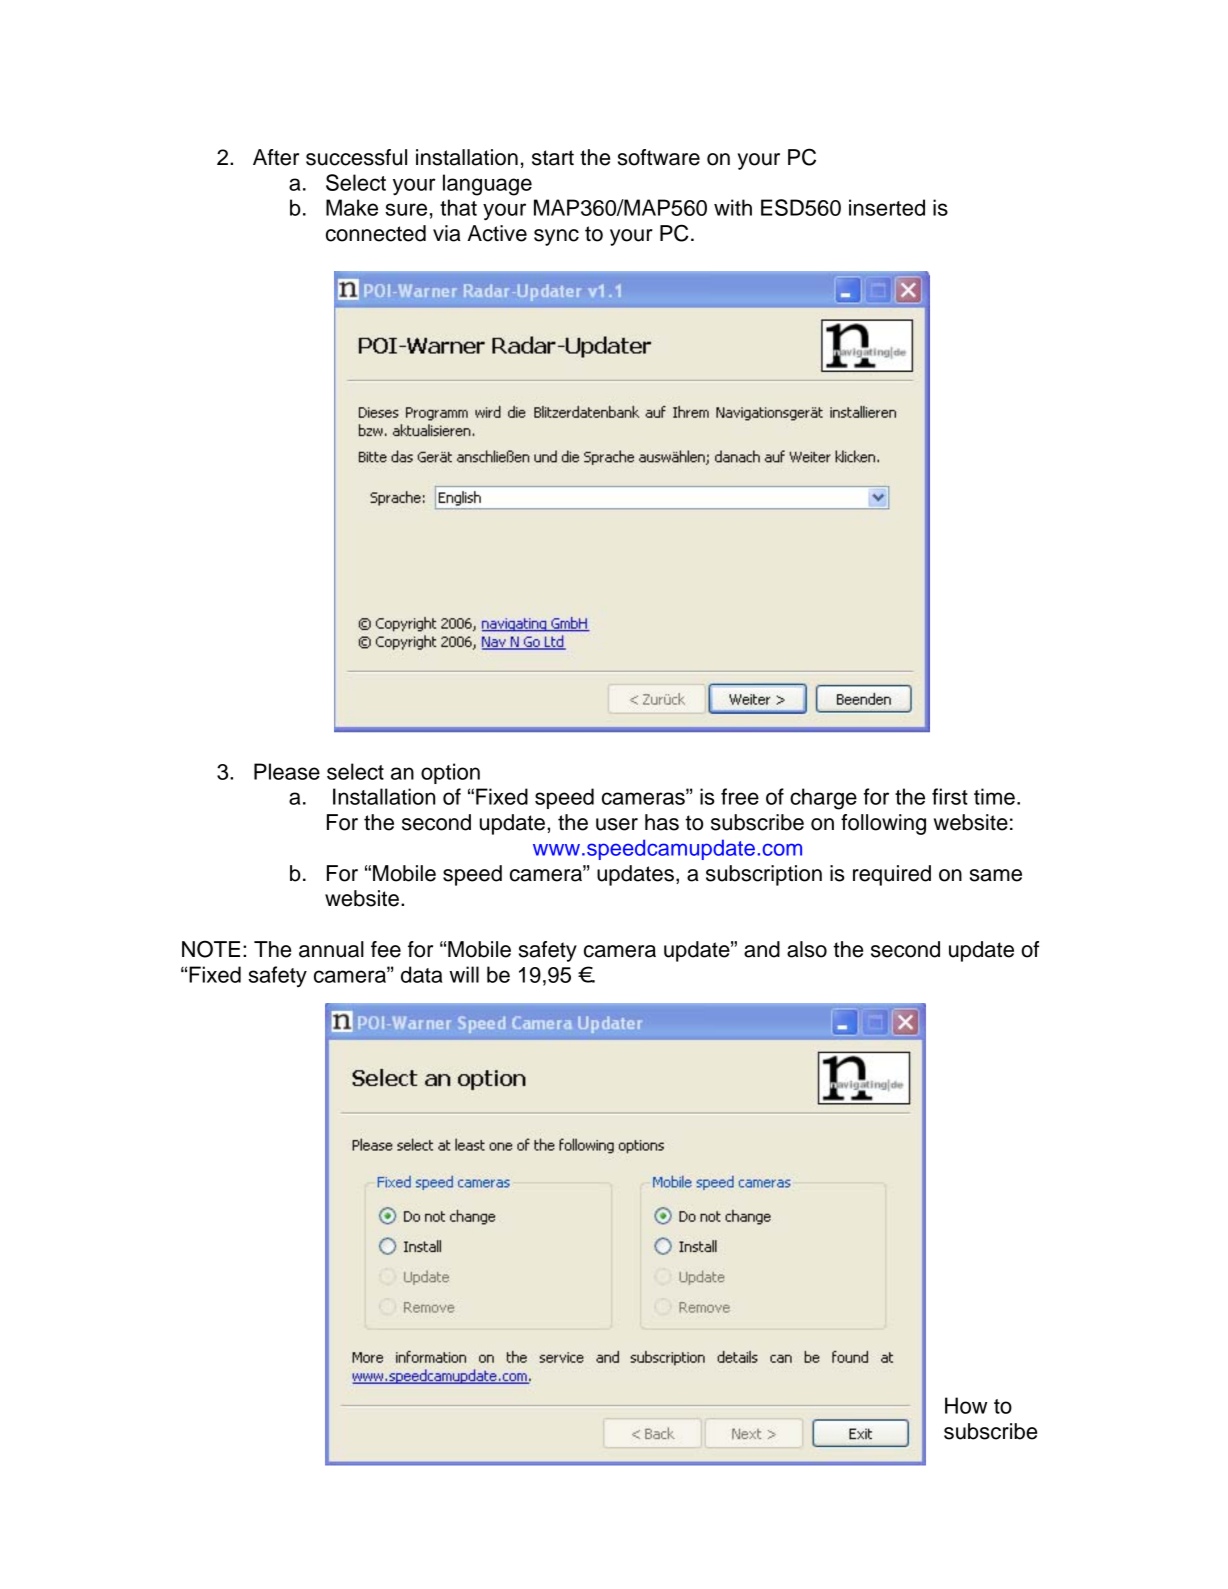  What do you see at coordinates (553, 158) in the page?
I see `start` at bounding box center [553, 158].
